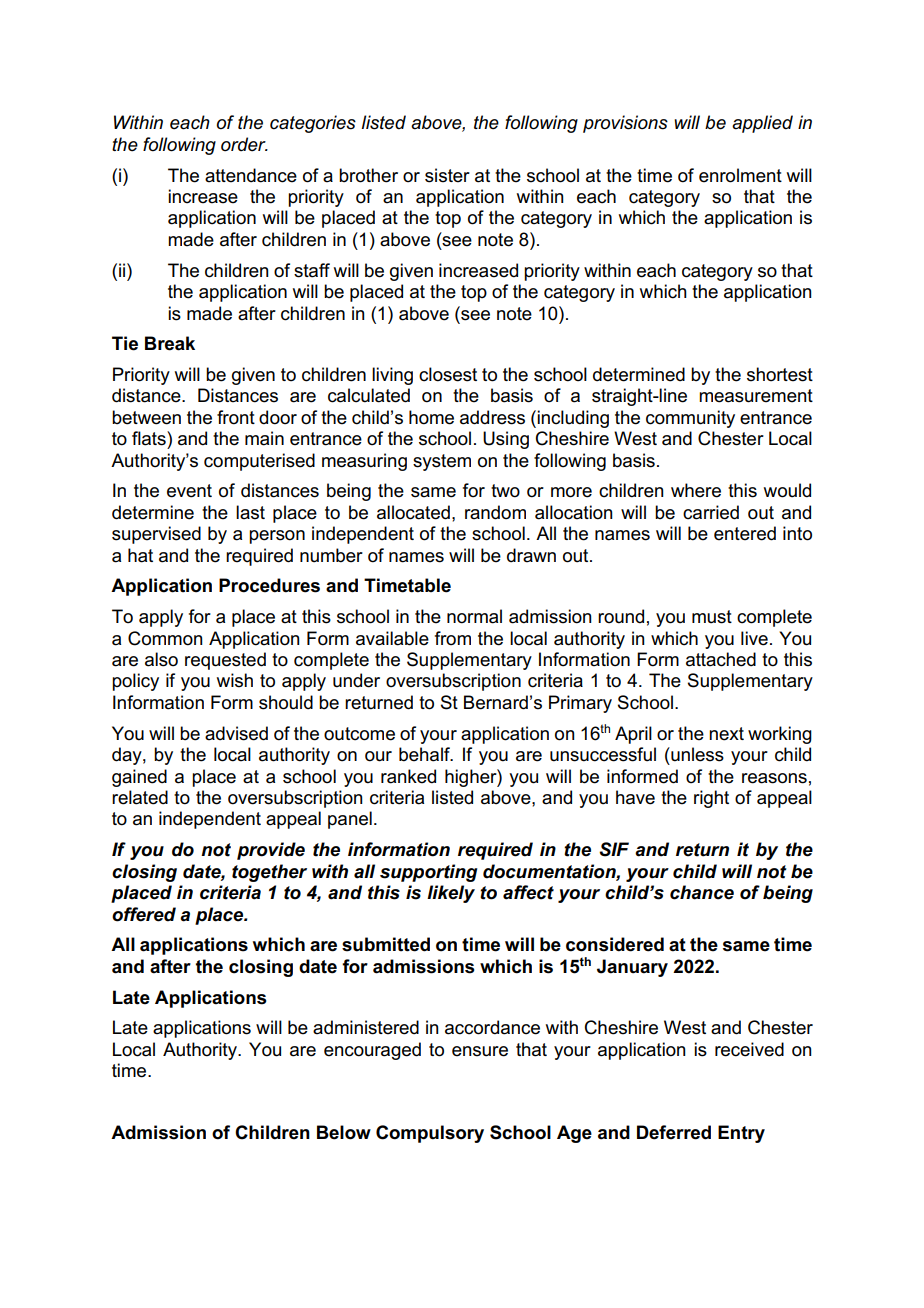  What do you see at coordinates (740, 175) in the screenshot?
I see `enrolment` at bounding box center [740, 175].
